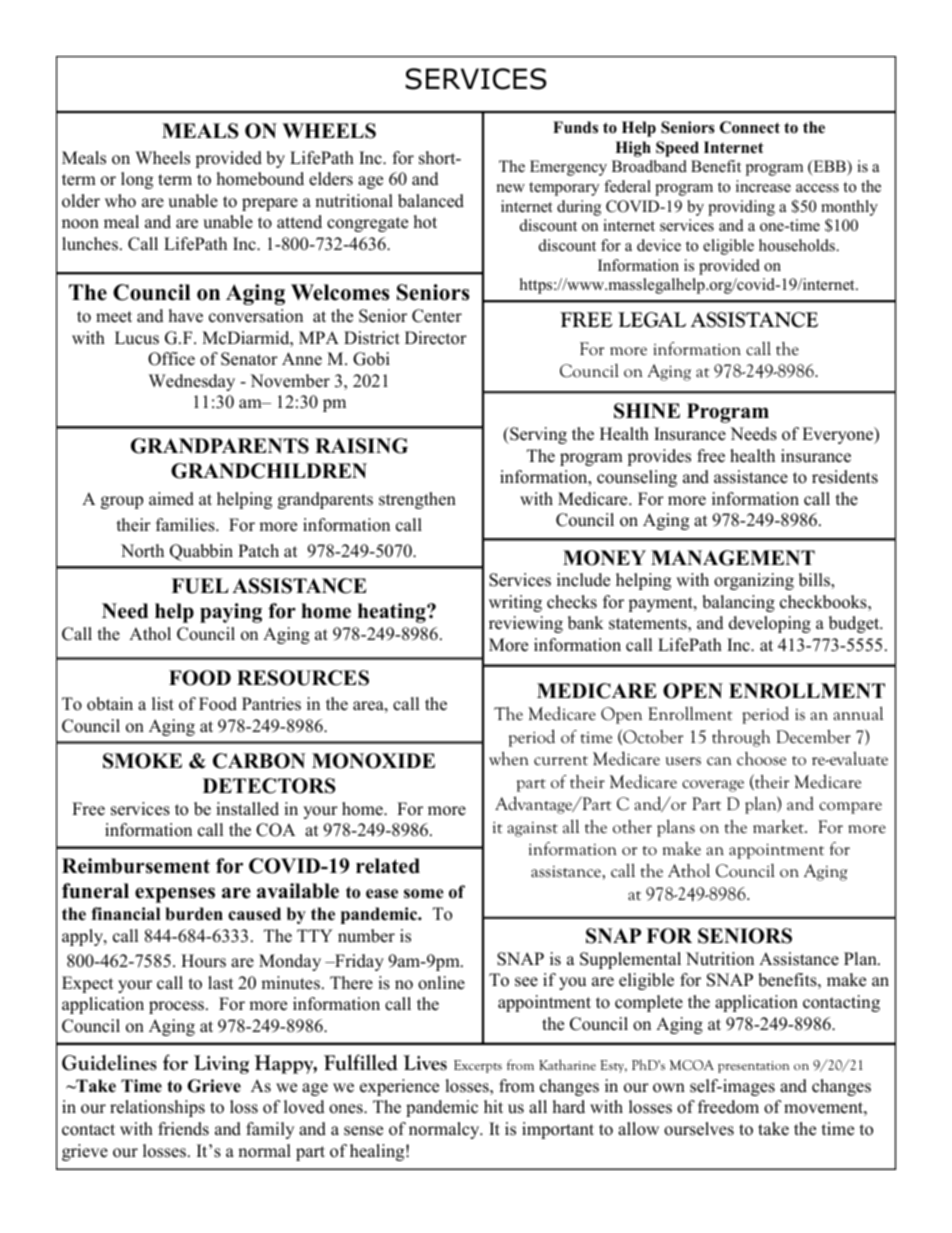 The height and width of the screenshot is (1233, 952). I want to click on presentation, so click(753, 1067).
